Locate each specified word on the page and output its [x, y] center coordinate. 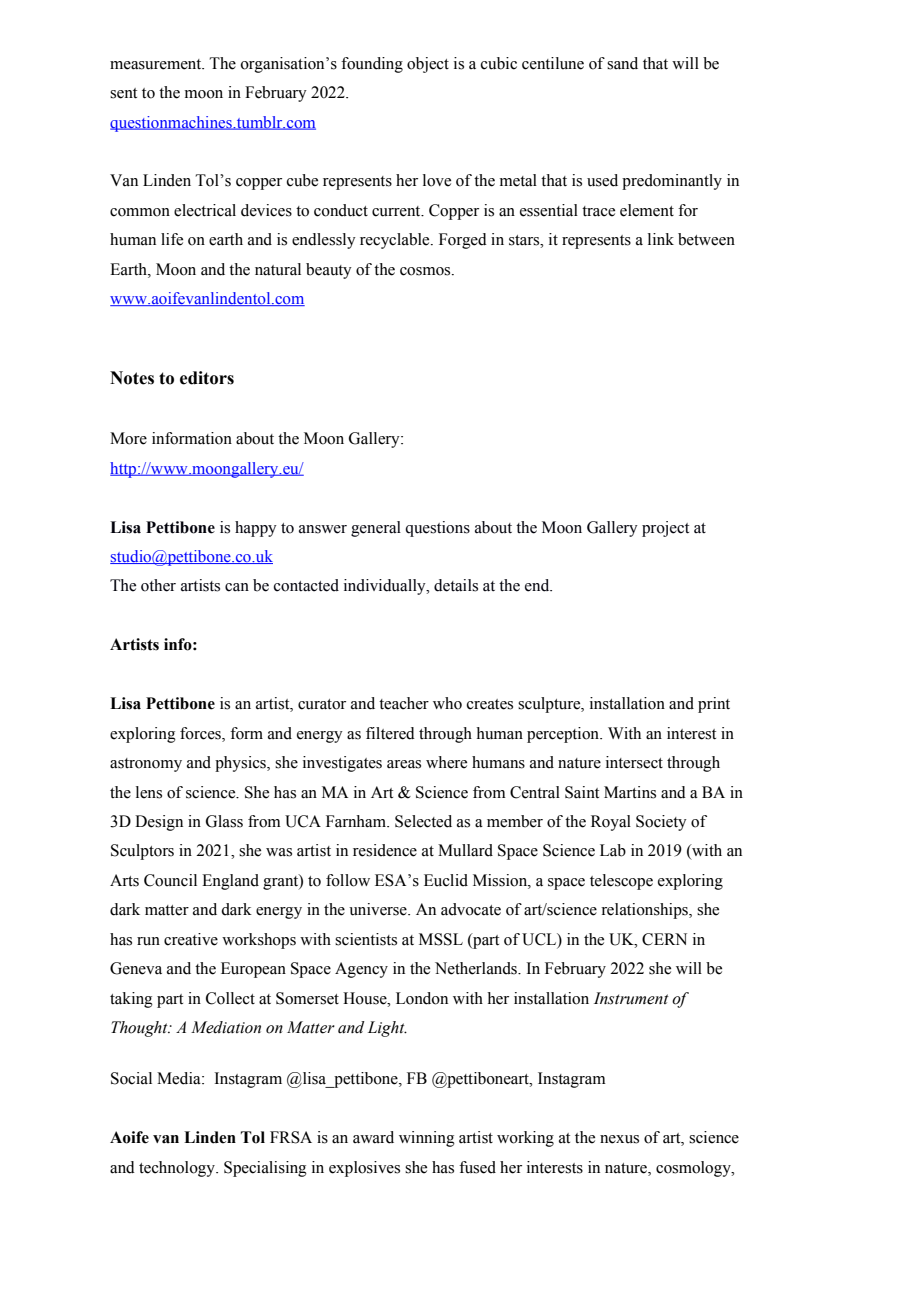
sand [622, 63]
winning [427, 1139]
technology [178, 1169]
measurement [157, 64]
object [428, 65]
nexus [619, 1139]
